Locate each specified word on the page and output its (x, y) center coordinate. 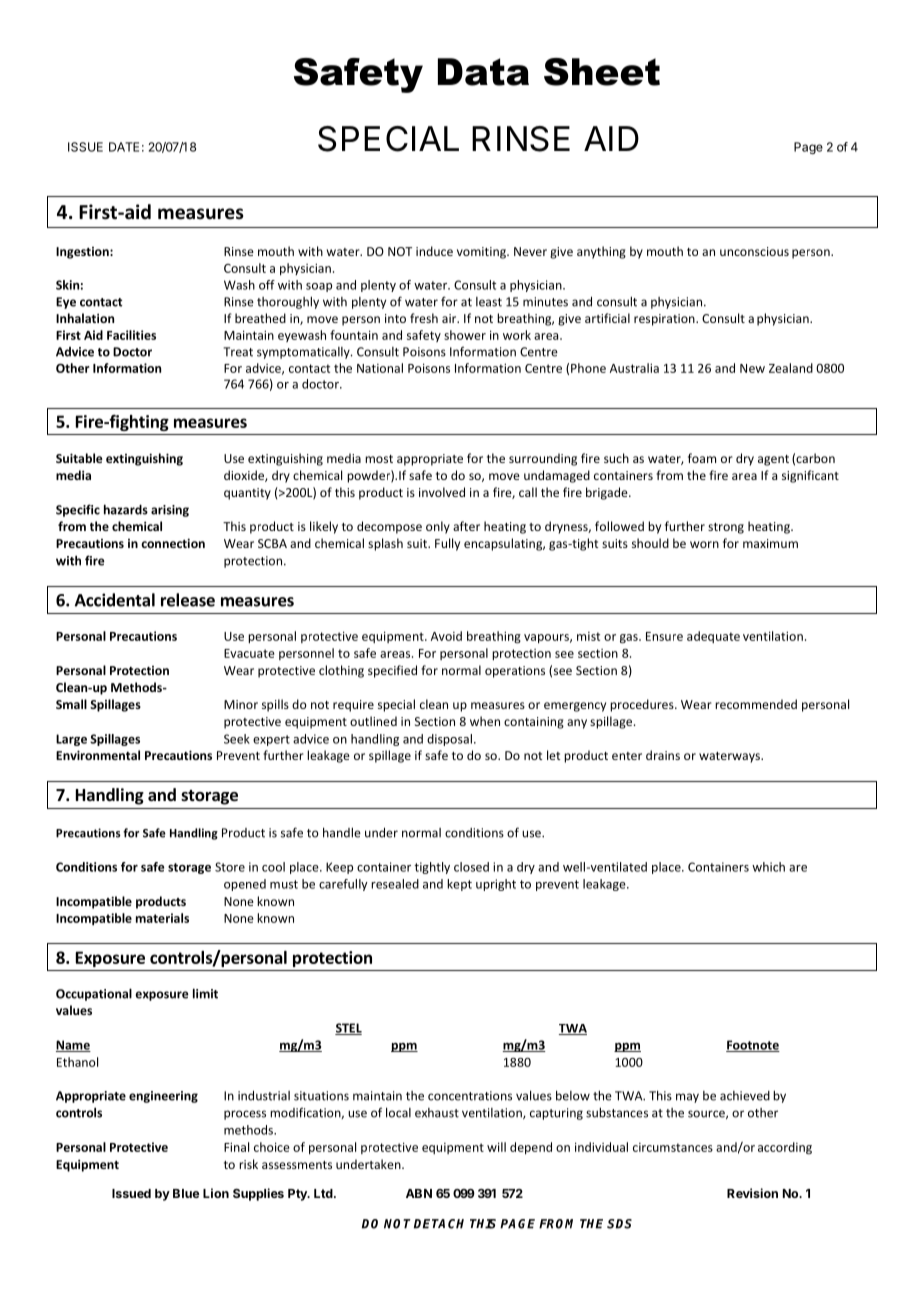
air (450, 318)
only (438, 527)
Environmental (98, 755)
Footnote (753, 1046)
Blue (186, 1193)
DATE (124, 147)
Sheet (602, 72)
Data (483, 72)
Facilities (131, 335)
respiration (665, 320)
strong (726, 528)
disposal (449, 740)
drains (663, 755)
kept (459, 885)
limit (205, 993)
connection (173, 543)
